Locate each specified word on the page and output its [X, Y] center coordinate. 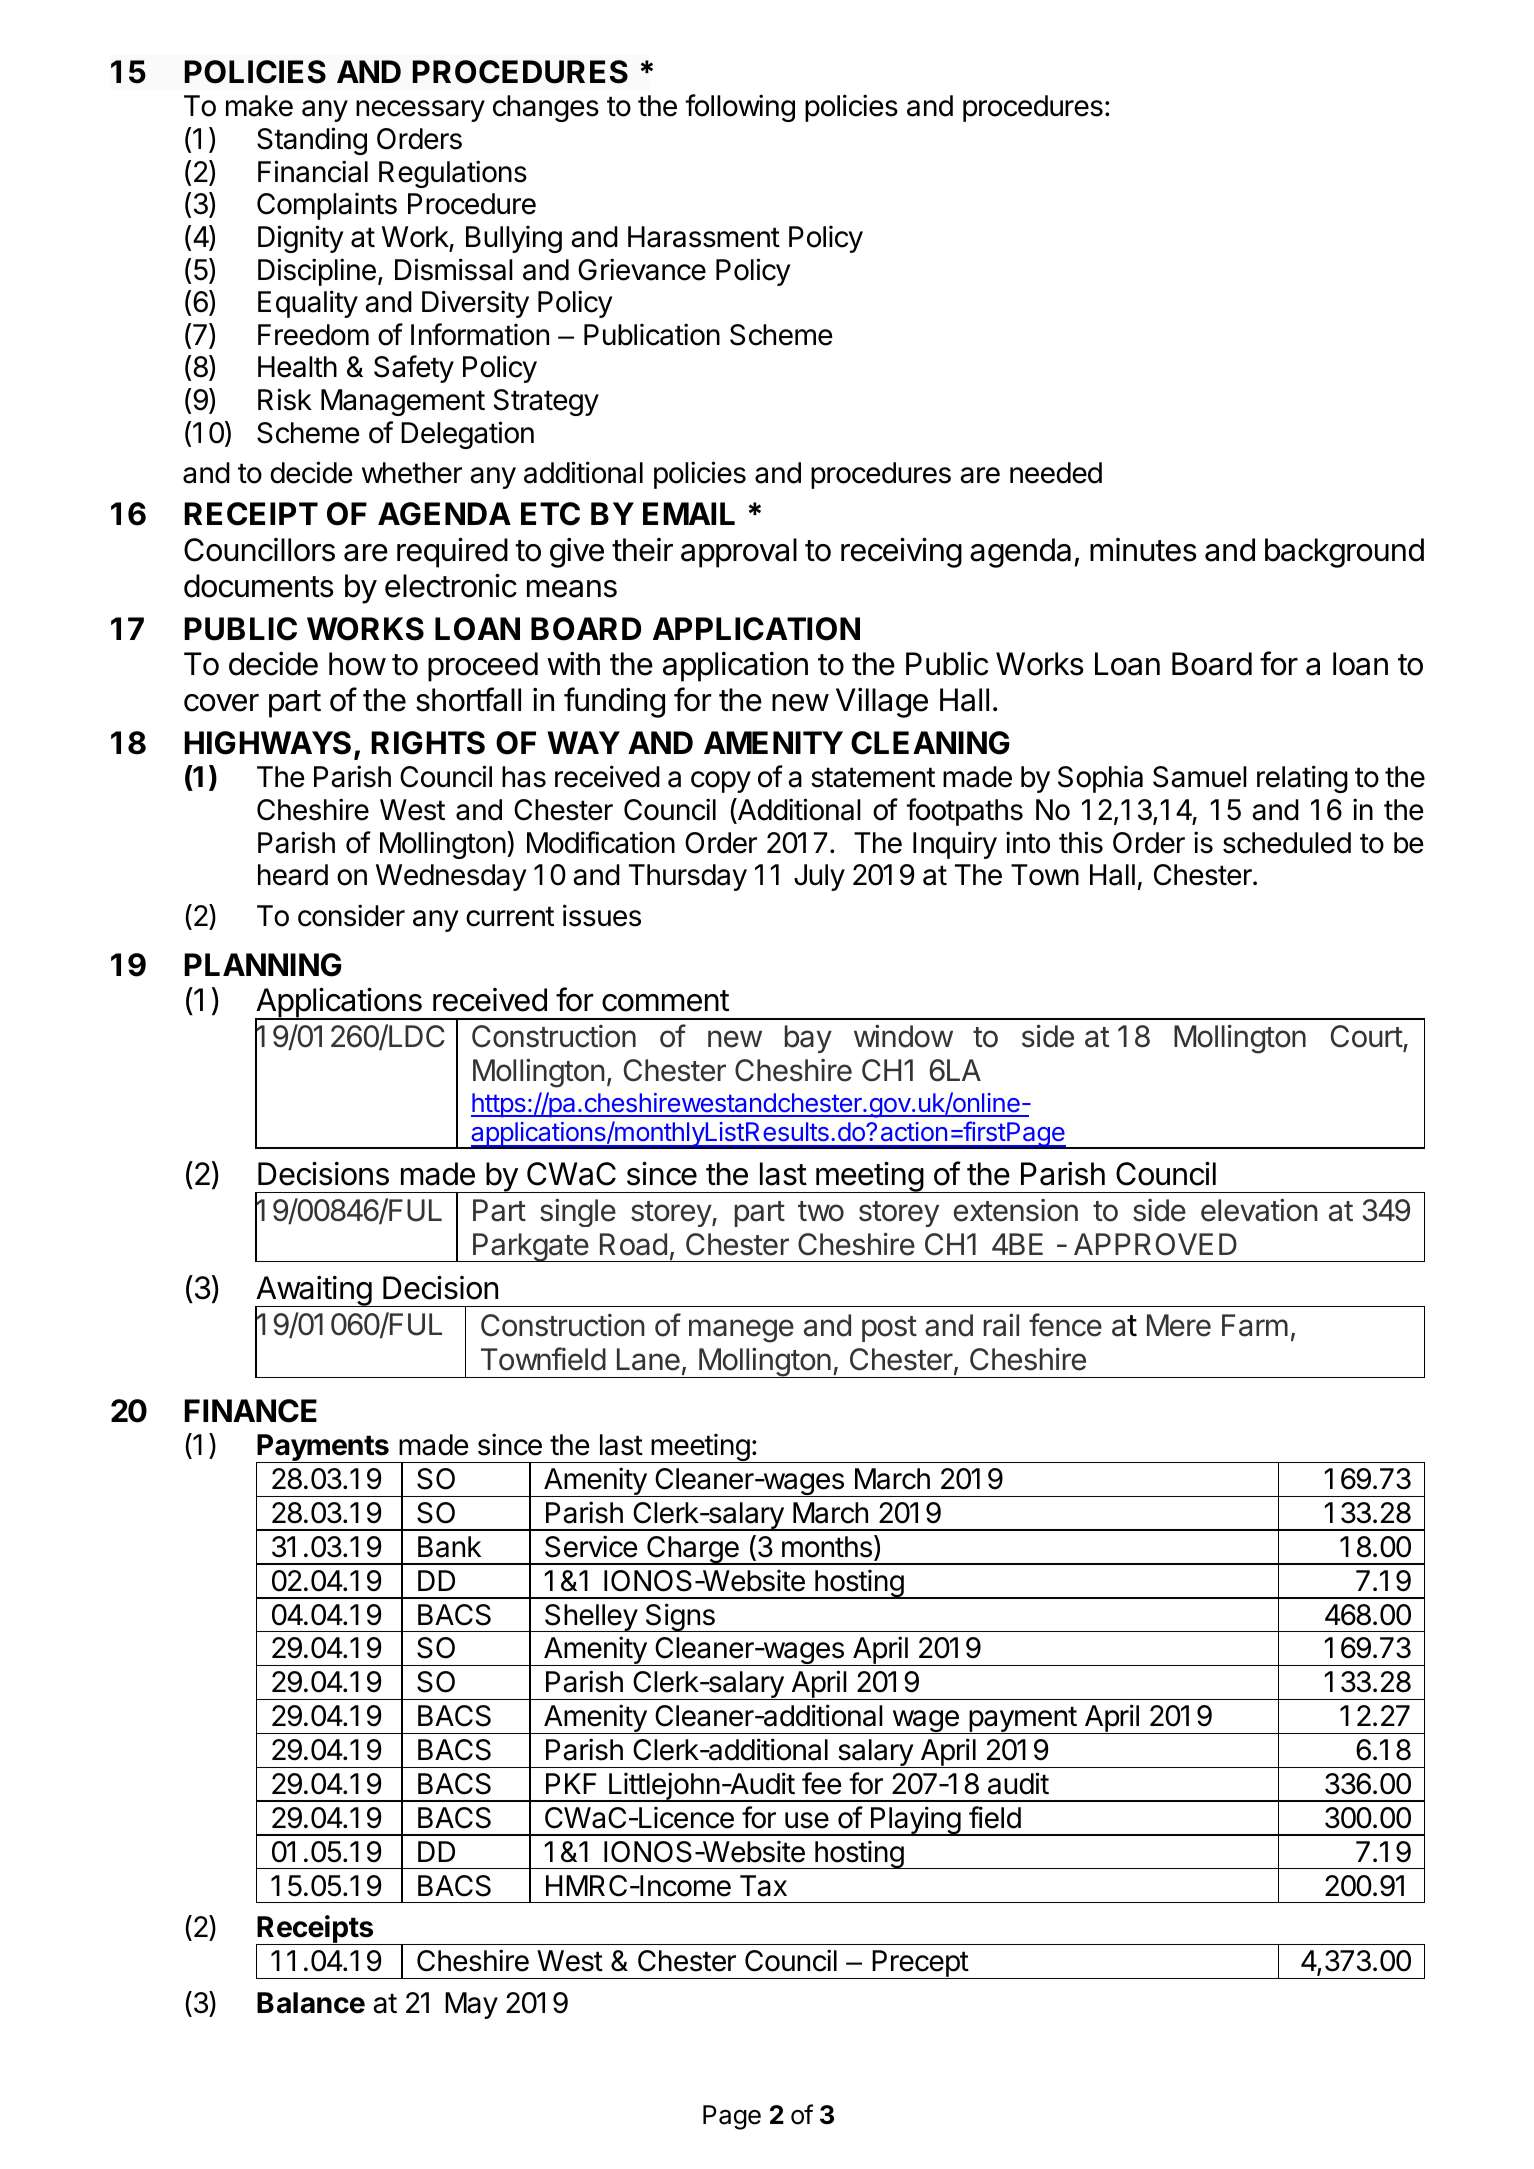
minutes [1143, 550]
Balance [311, 2003]
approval [739, 553]
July [819, 877]
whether [412, 473]
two [821, 1211]
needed [1056, 473]
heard [293, 875]
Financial [313, 171]
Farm [1255, 1325]
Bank [449, 1547]
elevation [1259, 1210]
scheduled [1287, 843]
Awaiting [314, 1292]
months [827, 1547]
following [740, 108]
